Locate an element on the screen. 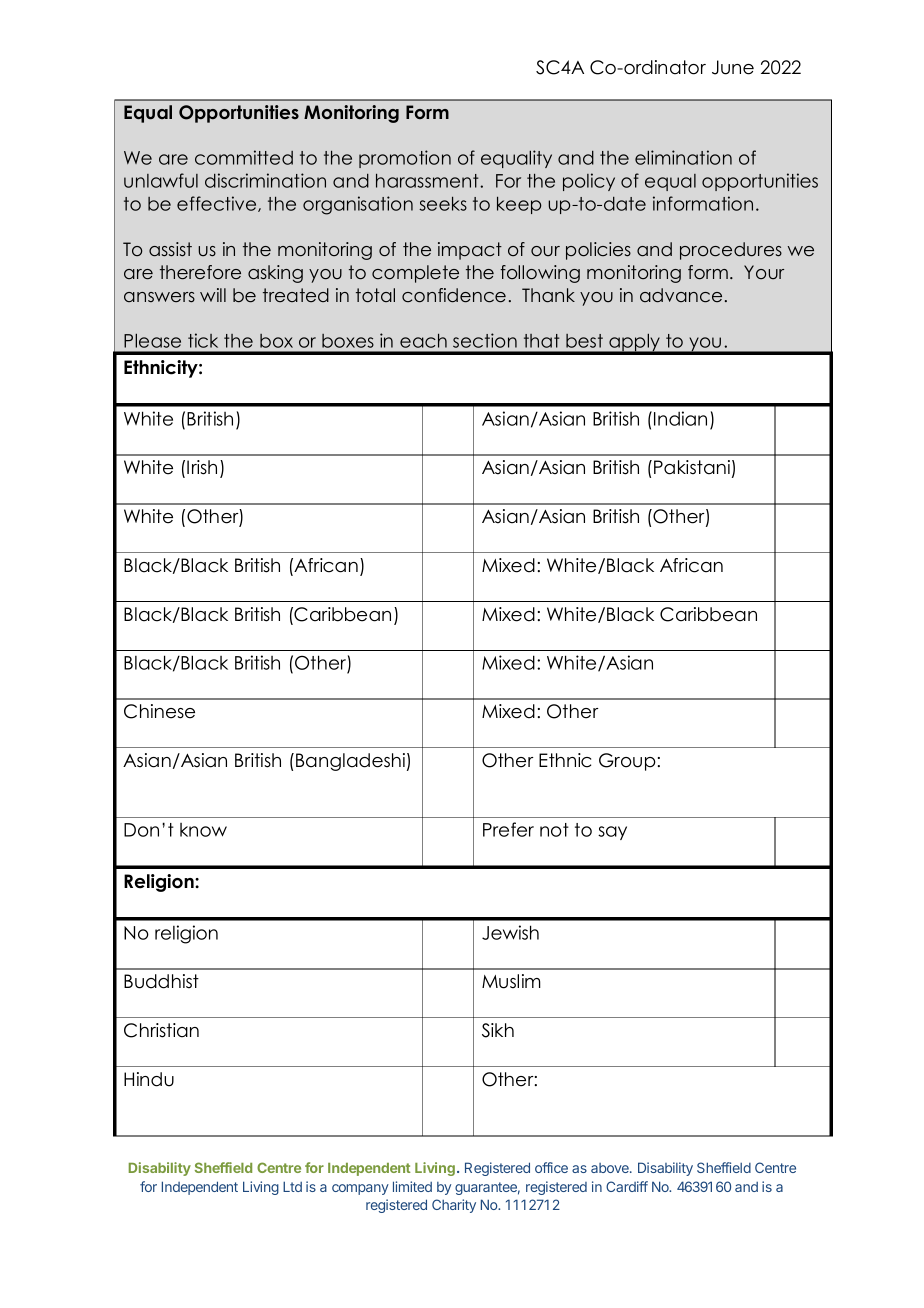  committed is located at coordinates (244, 157).
